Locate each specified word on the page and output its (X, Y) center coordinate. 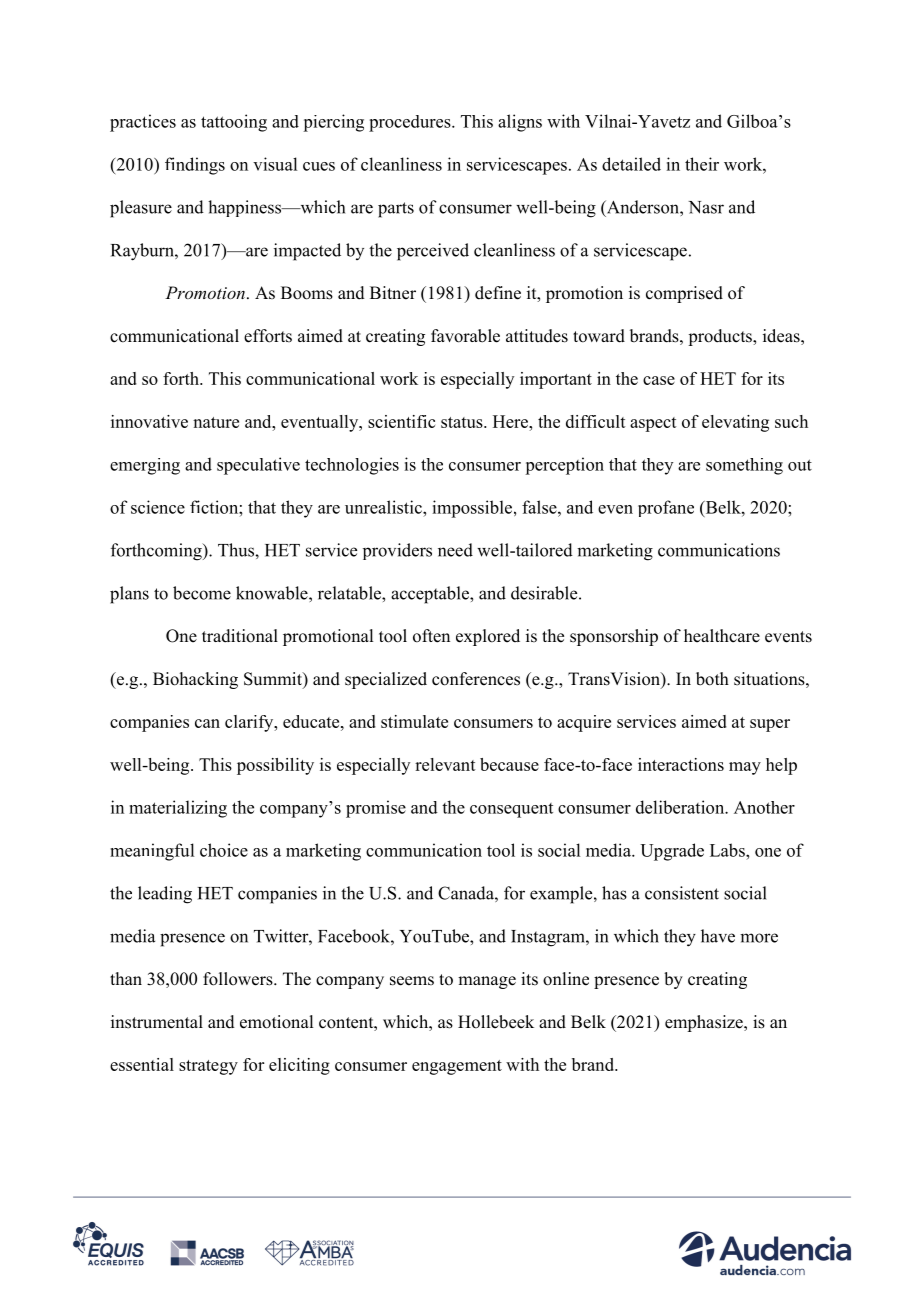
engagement (457, 1067)
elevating (735, 423)
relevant (445, 764)
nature (216, 422)
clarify (250, 723)
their (702, 164)
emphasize (705, 1023)
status (463, 422)
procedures (411, 123)
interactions (681, 764)
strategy (208, 1067)
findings (195, 166)
